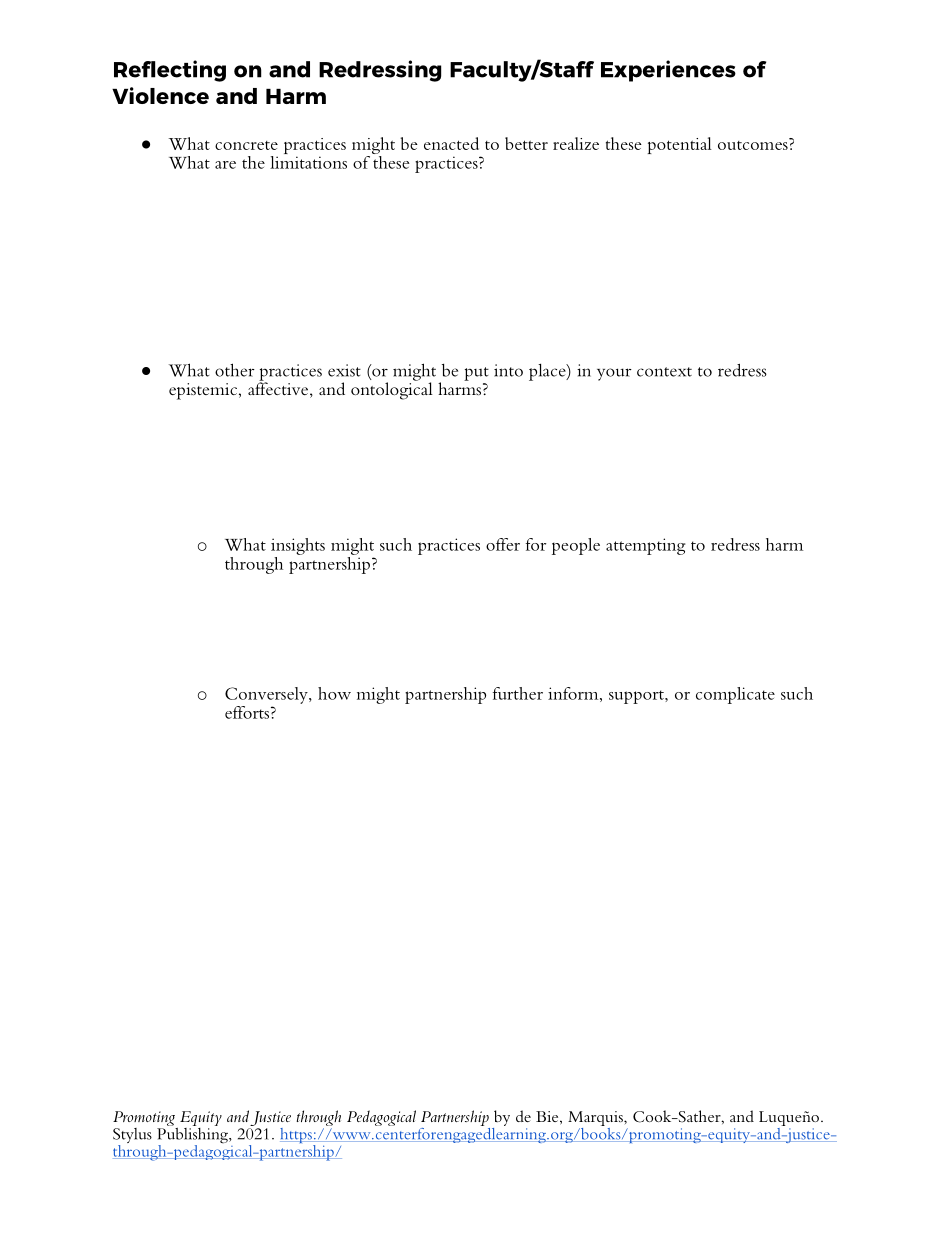  Describe the element at coordinates (193, 1135) in the page. I see `Publishing` at that location.
